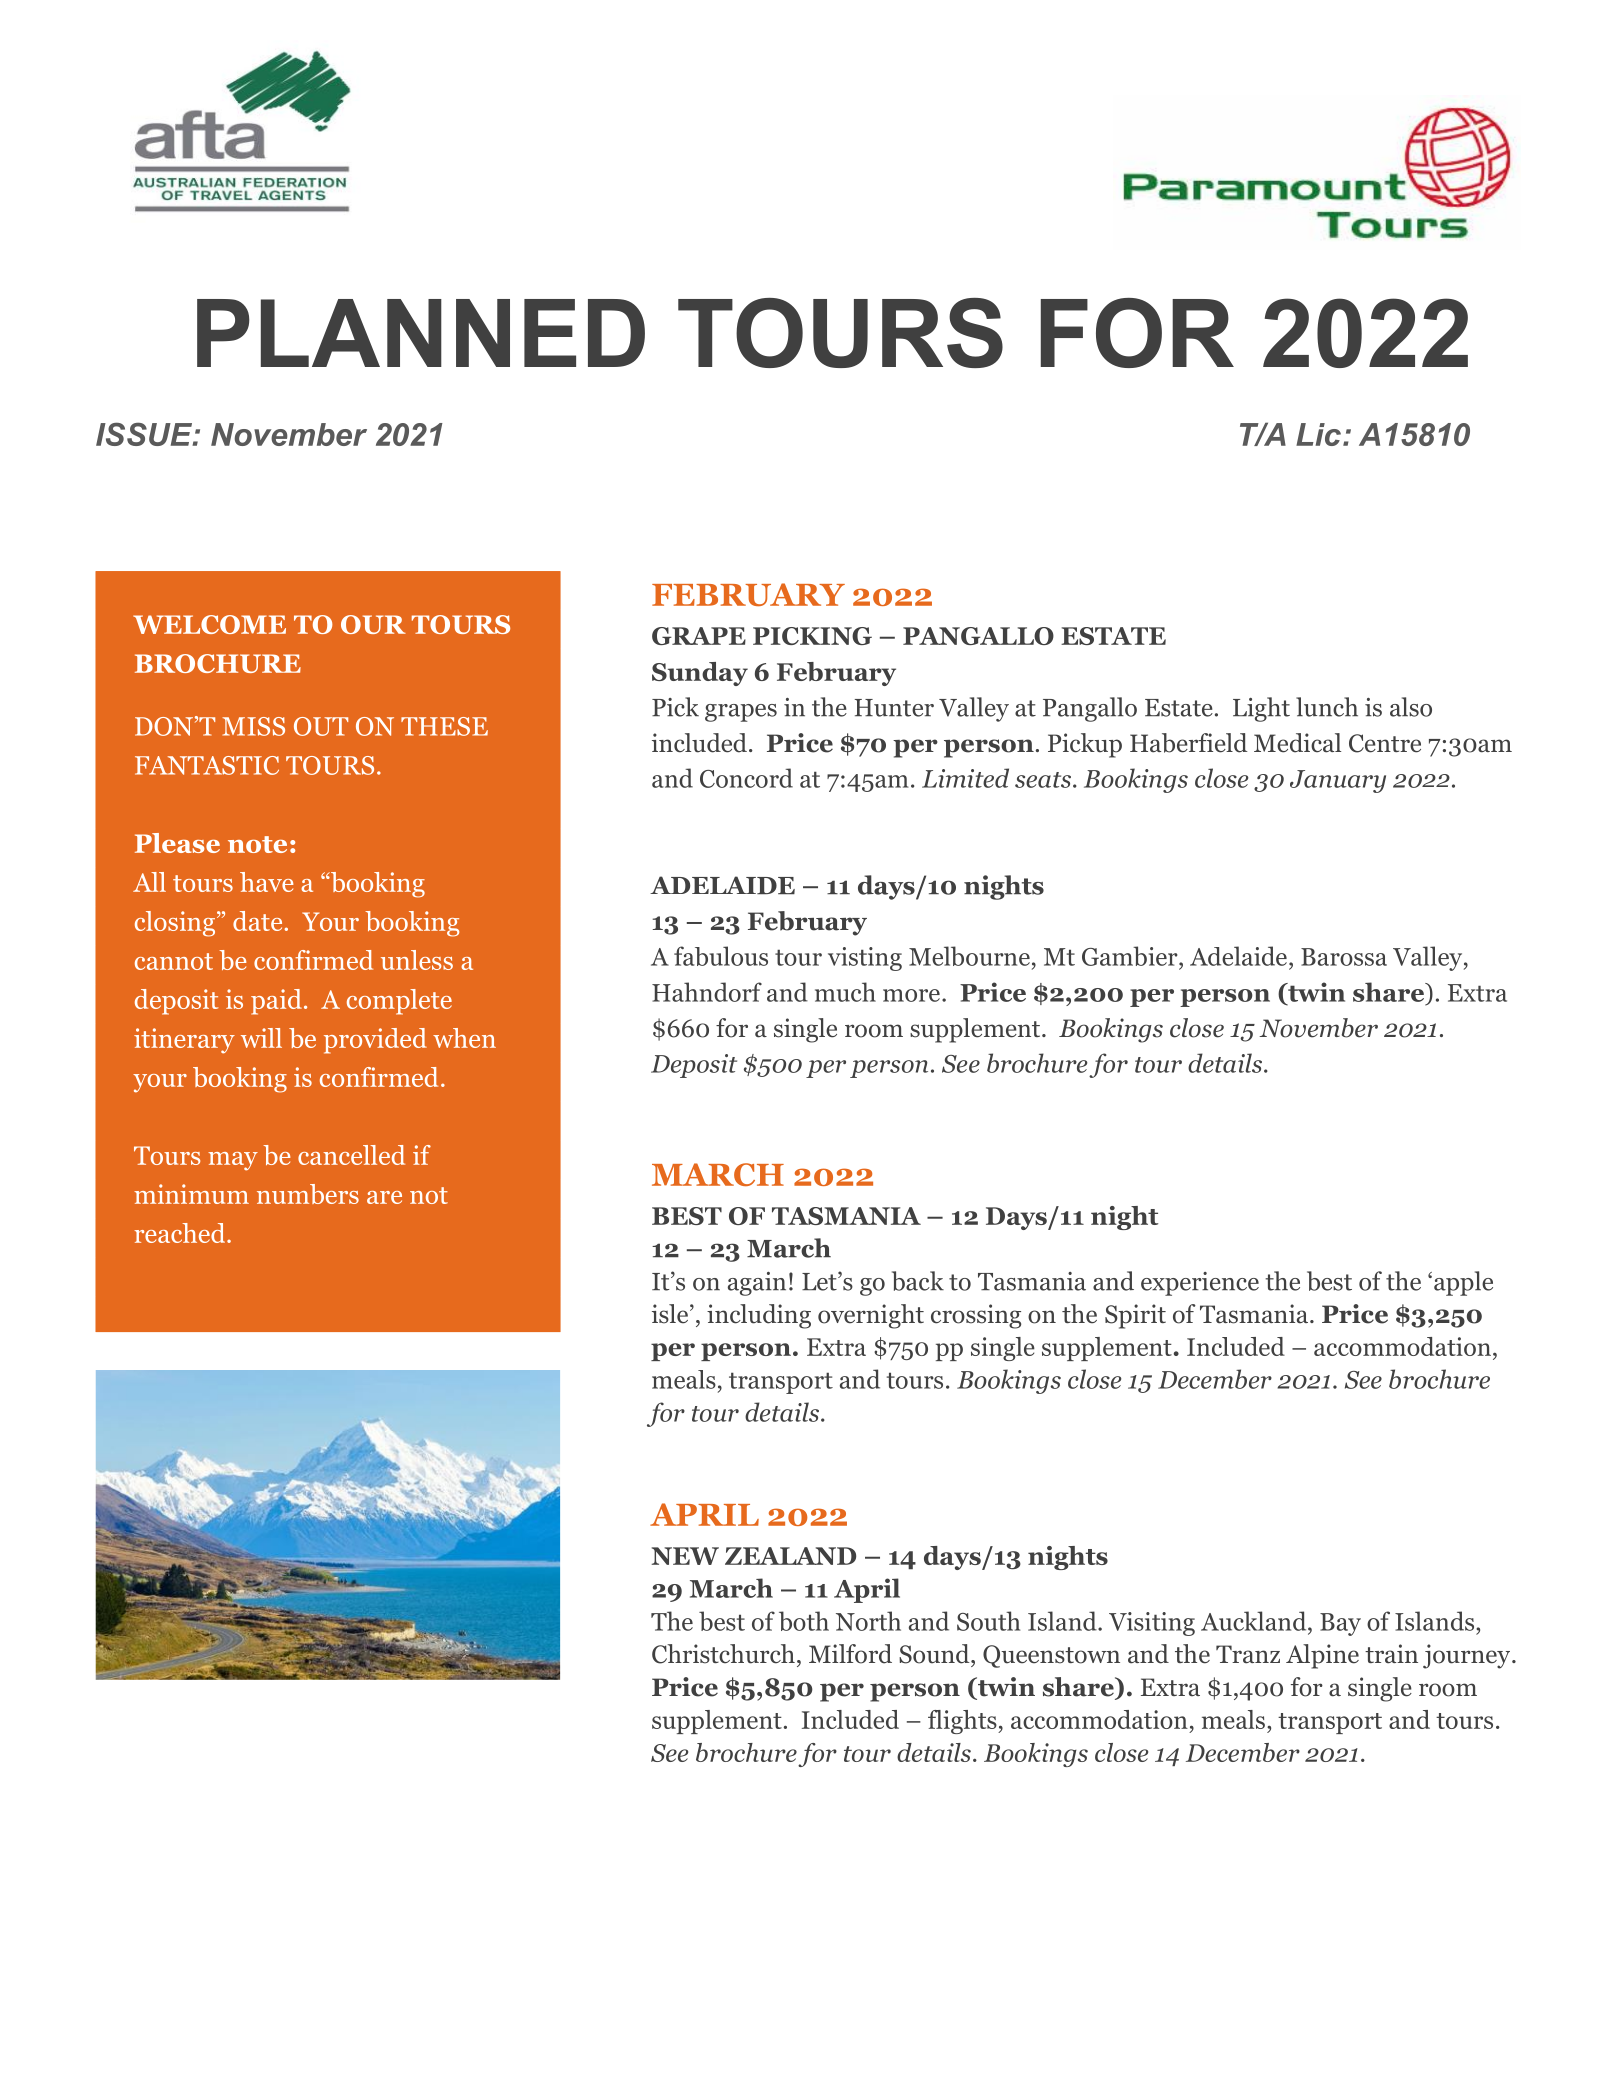 This document has height=2092, width=1616. I want to click on much, so click(845, 992).
